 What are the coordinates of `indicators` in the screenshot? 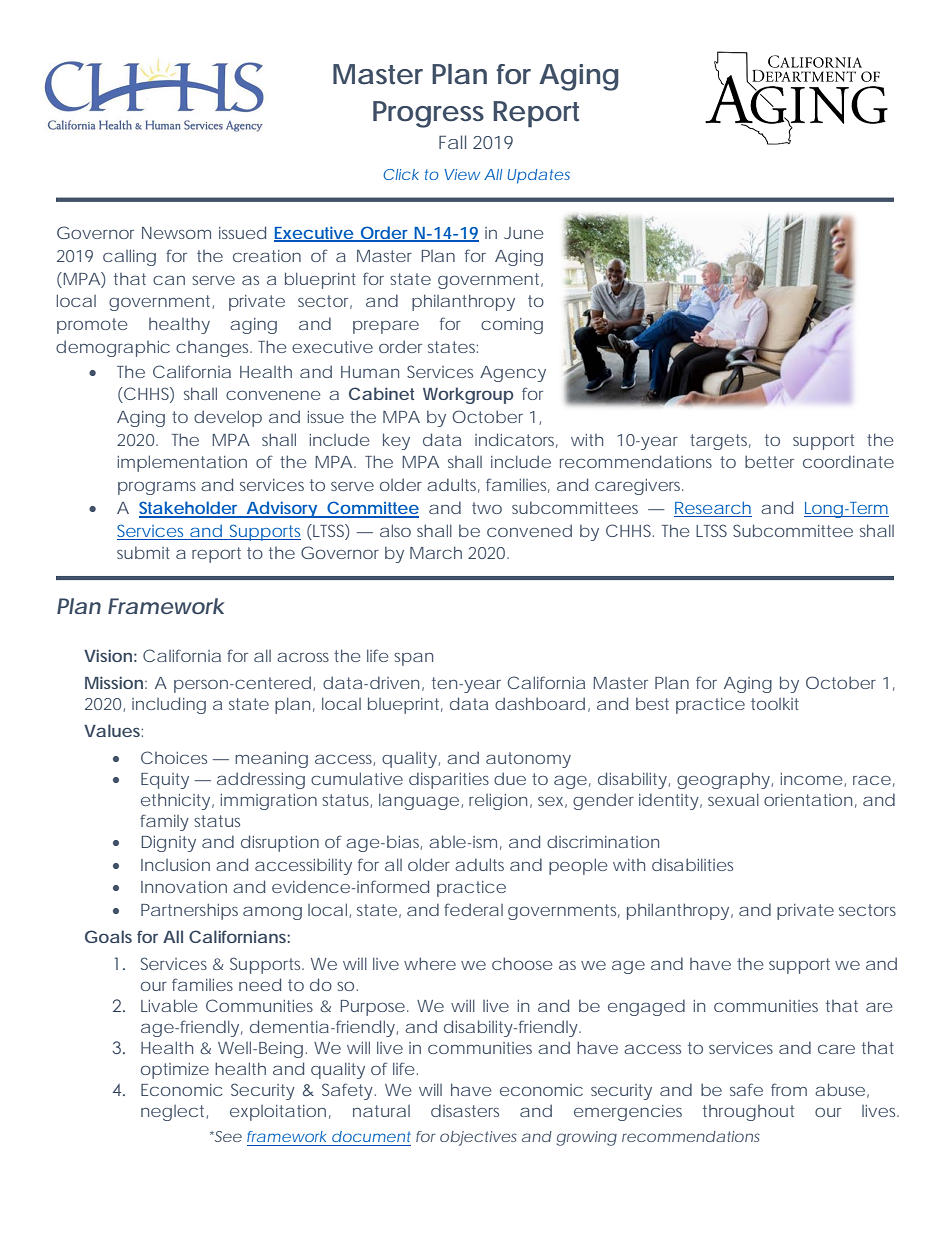 It's located at (516, 440).
